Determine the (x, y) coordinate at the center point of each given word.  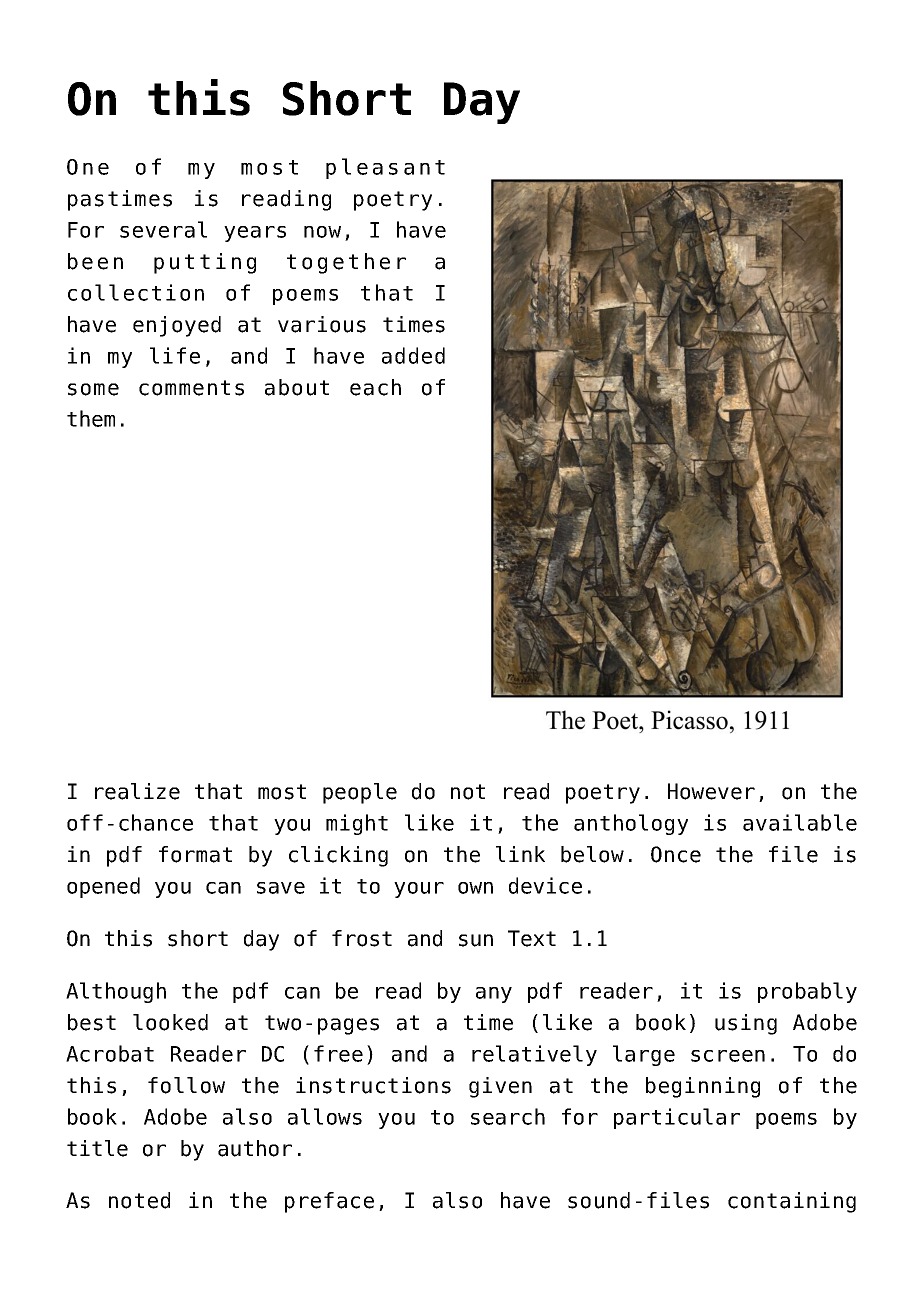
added (413, 355)
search (508, 1116)
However (711, 791)
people (360, 793)
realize (137, 791)
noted (139, 1200)
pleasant (385, 168)
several (163, 229)
